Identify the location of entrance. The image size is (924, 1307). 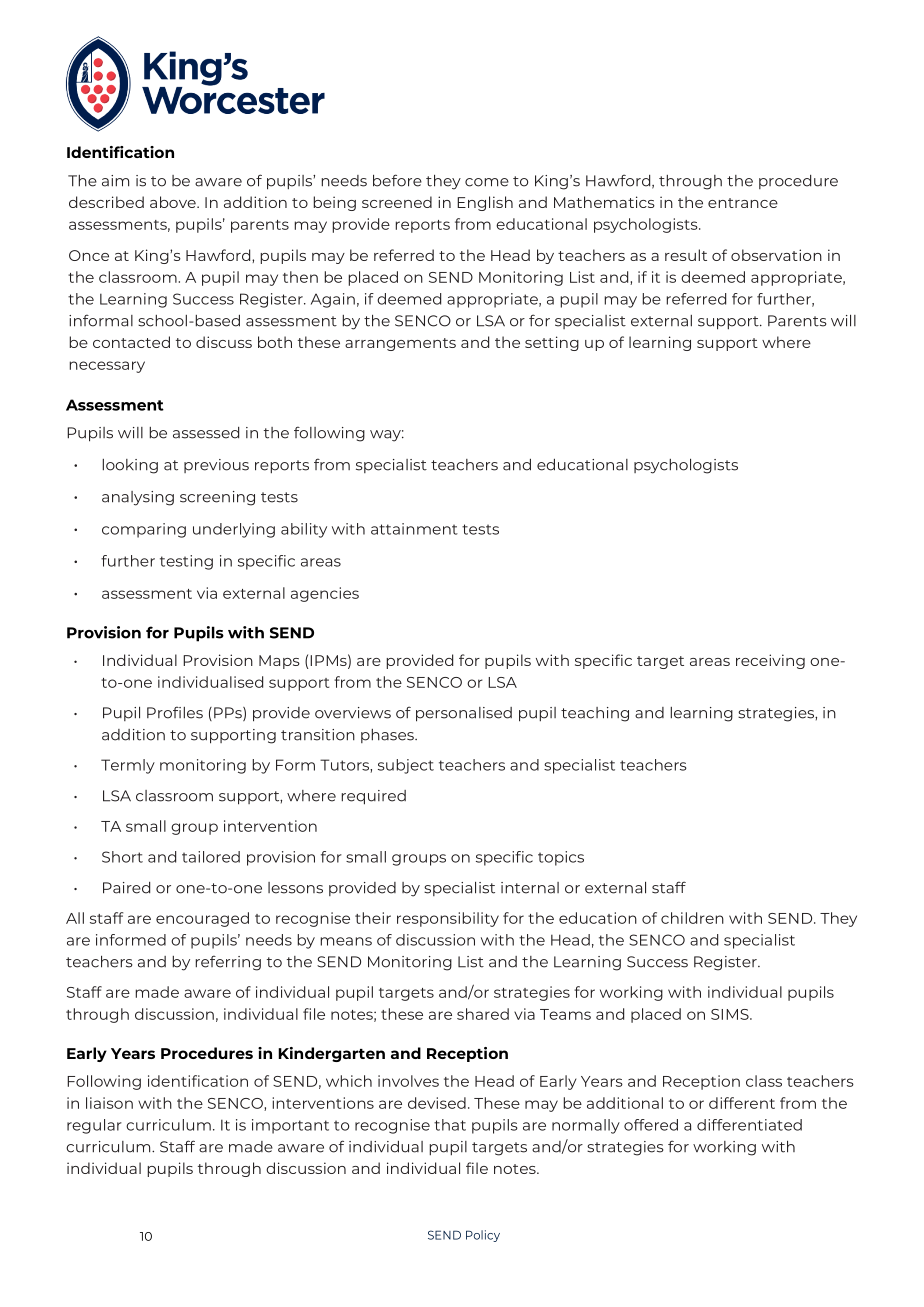
(743, 203).
